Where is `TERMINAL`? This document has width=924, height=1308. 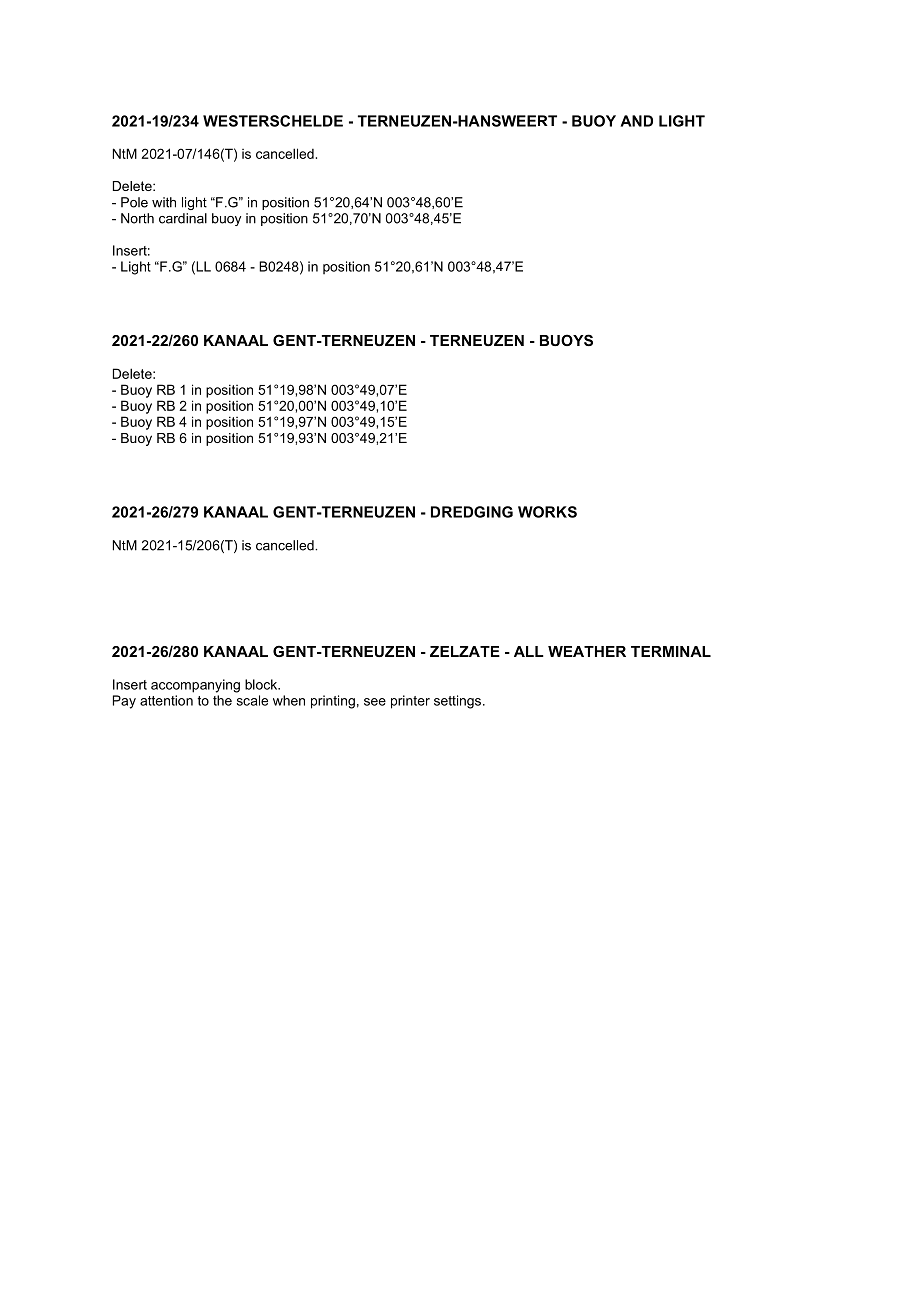
TERMINAL is located at coordinates (671, 651).
